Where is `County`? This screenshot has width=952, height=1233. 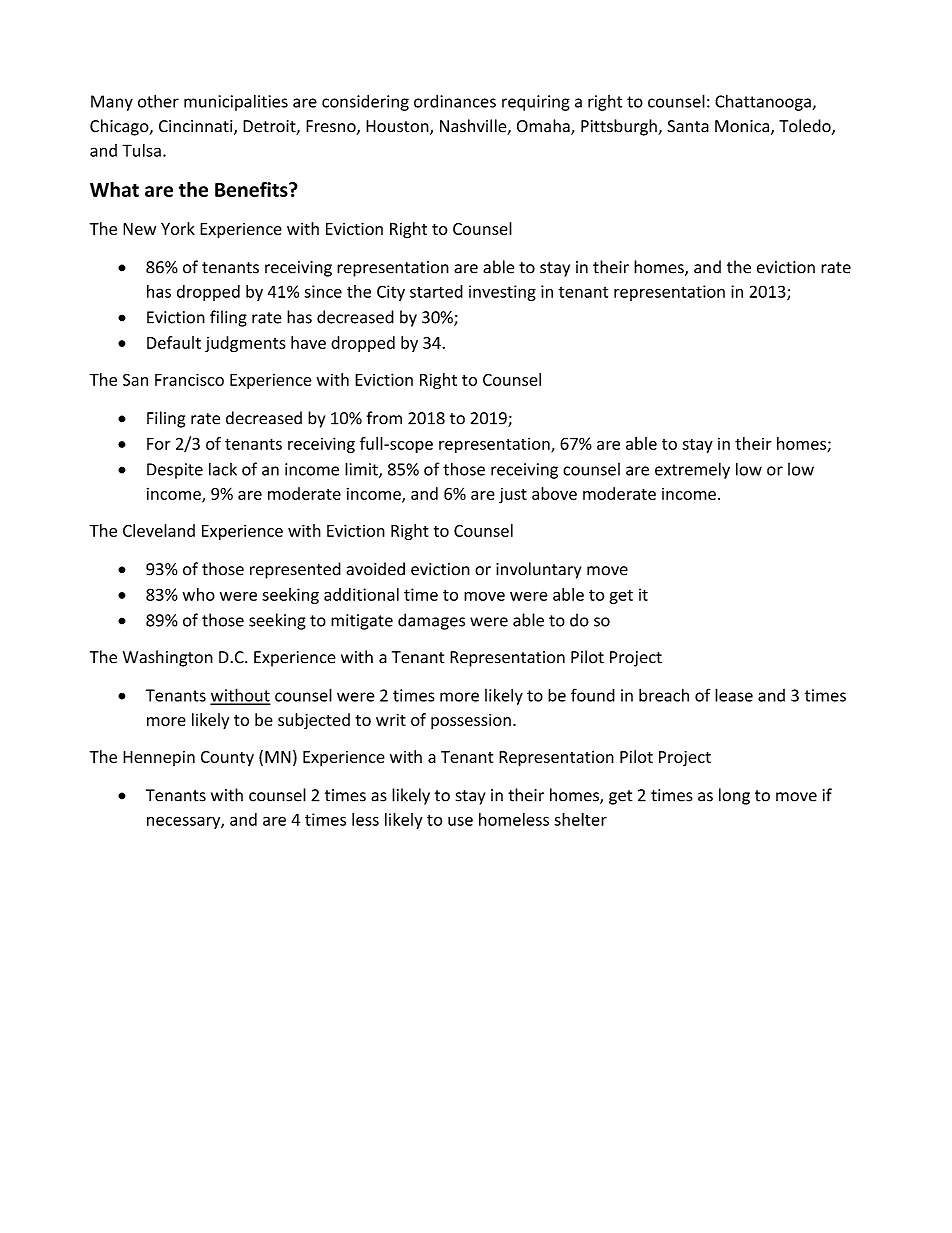 County is located at coordinates (227, 758).
